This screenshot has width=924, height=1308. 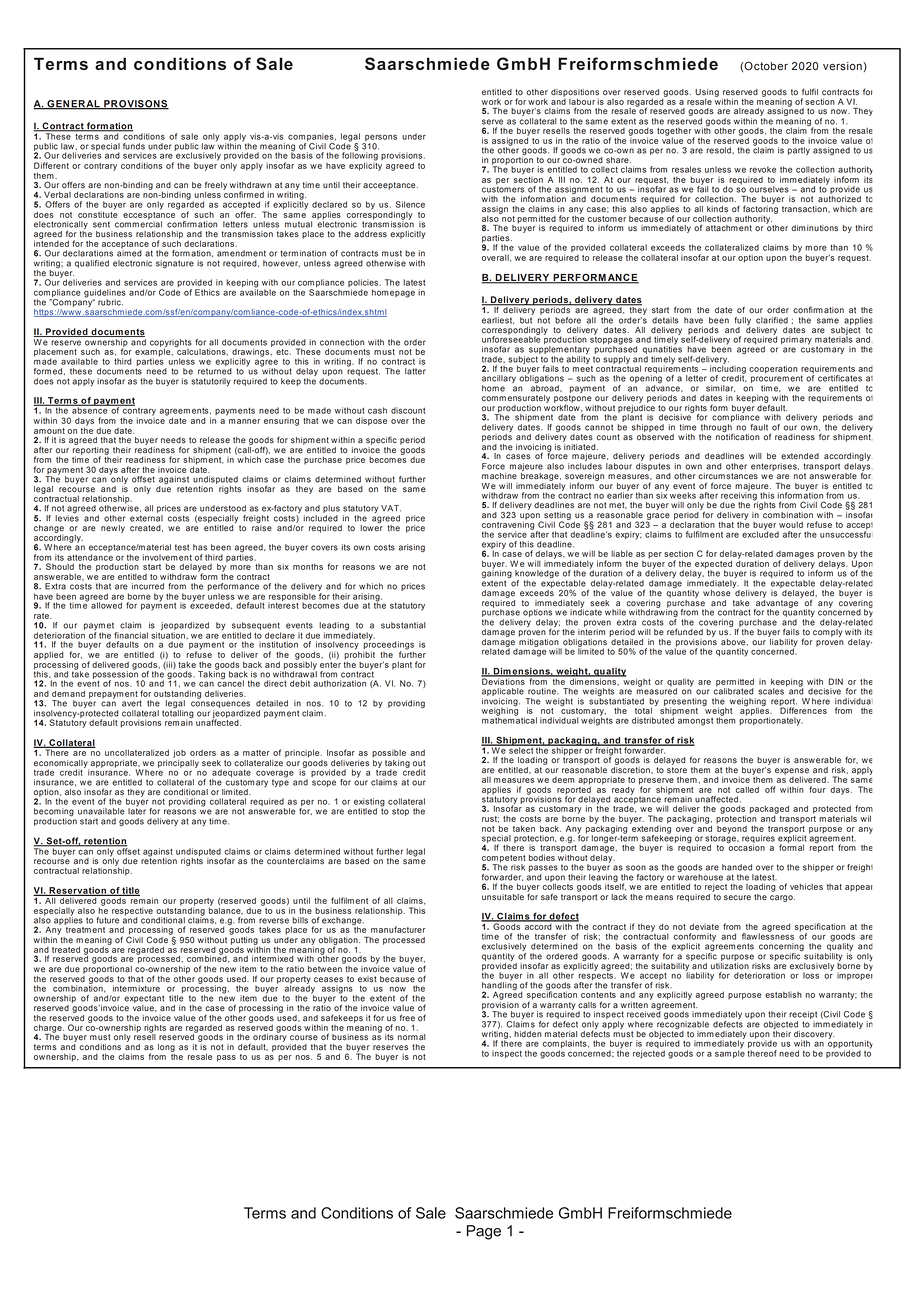 What do you see at coordinates (380, 139) in the screenshot?
I see `persons` at bounding box center [380, 139].
